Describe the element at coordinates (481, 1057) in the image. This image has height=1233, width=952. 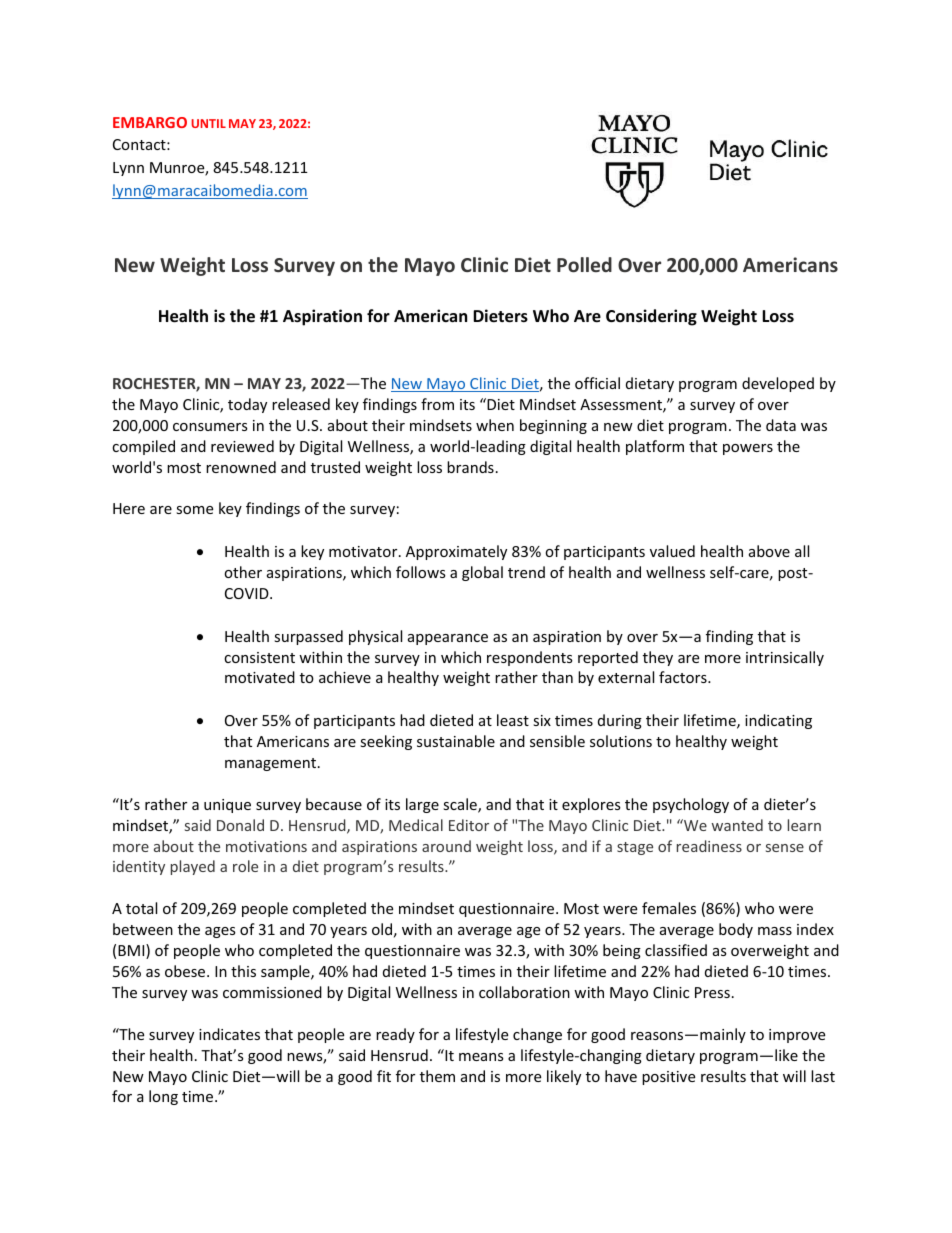
I see `means` at that location.
